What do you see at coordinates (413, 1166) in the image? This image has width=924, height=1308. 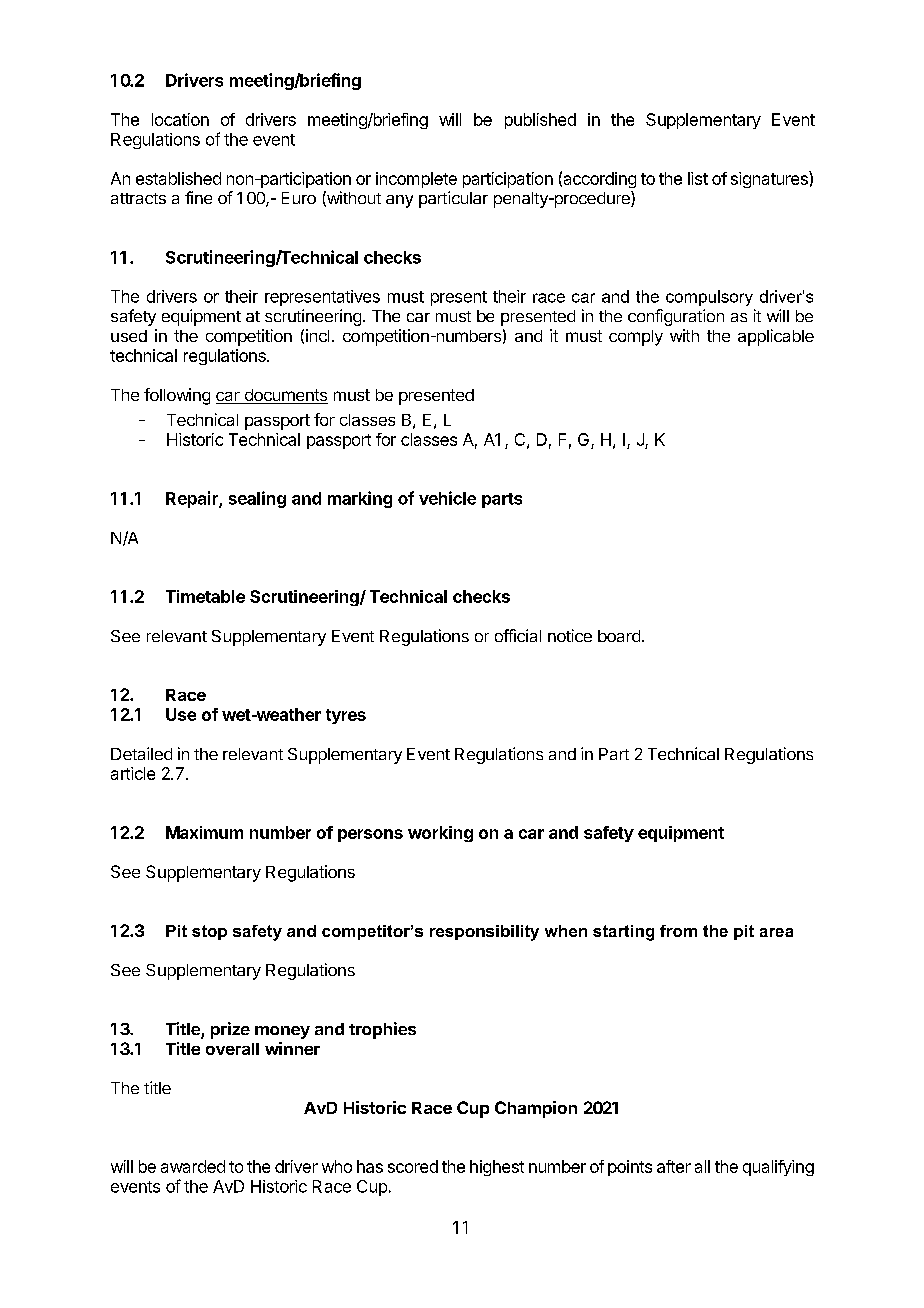 I see `scored` at bounding box center [413, 1166].
